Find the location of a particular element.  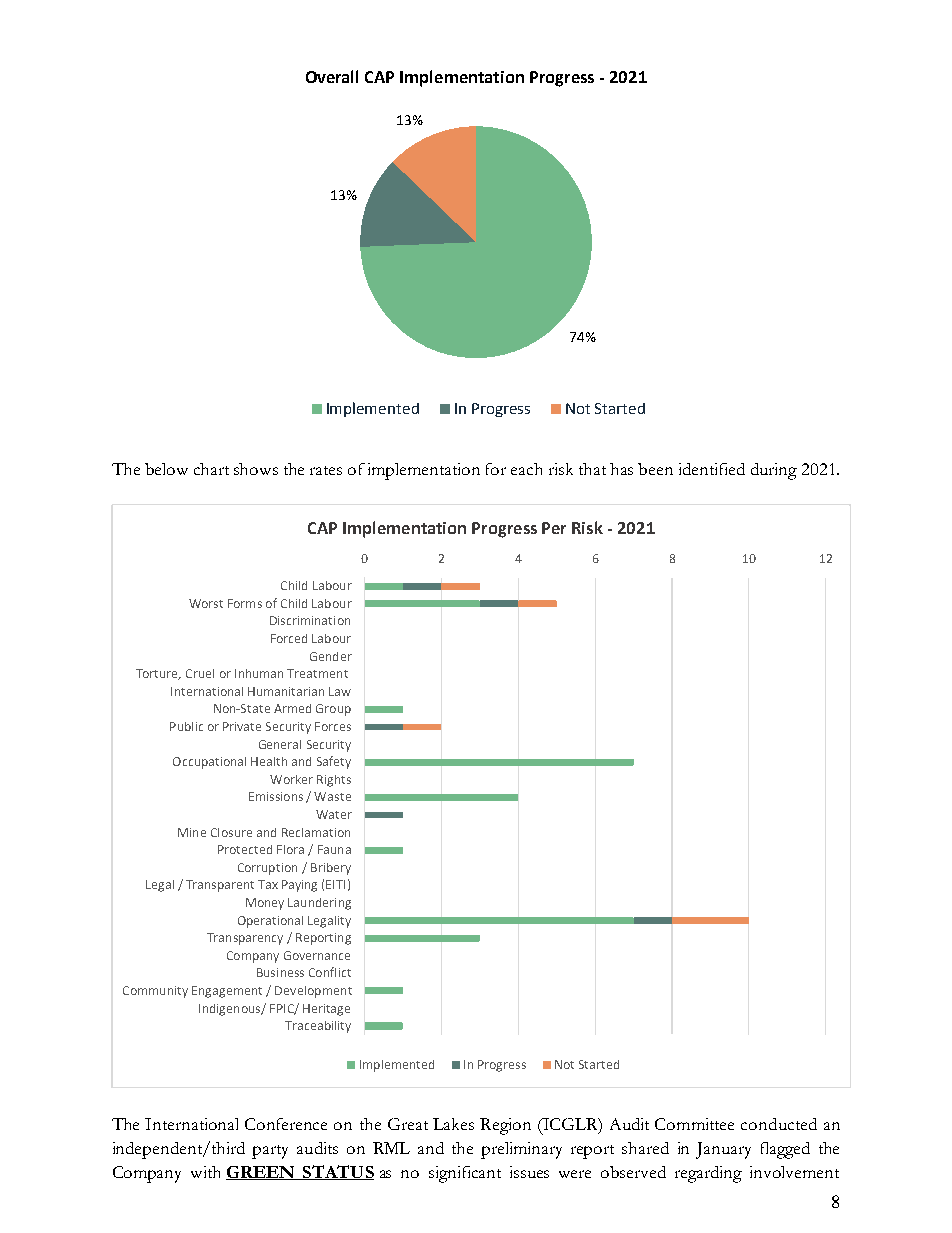

each is located at coordinates (526, 469).
